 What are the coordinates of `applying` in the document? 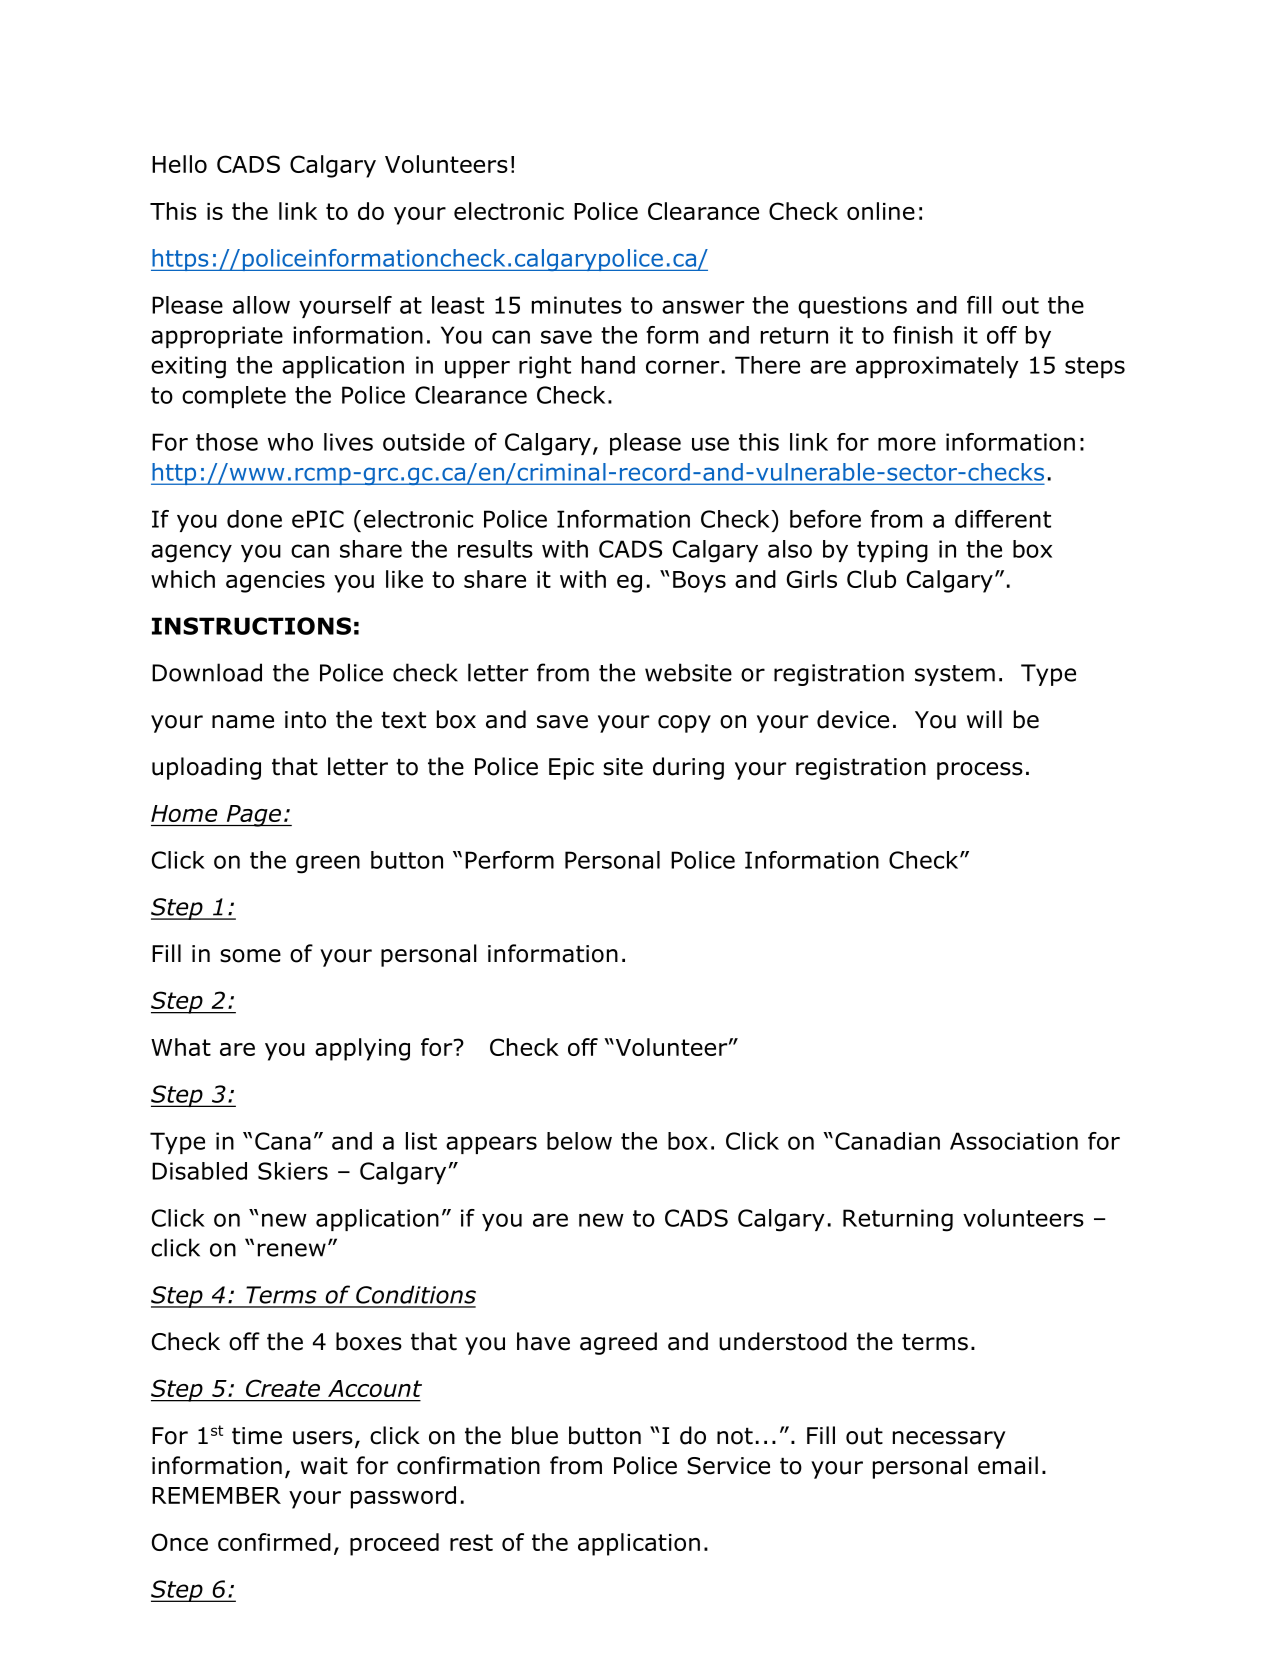 It's located at (362, 1049).
